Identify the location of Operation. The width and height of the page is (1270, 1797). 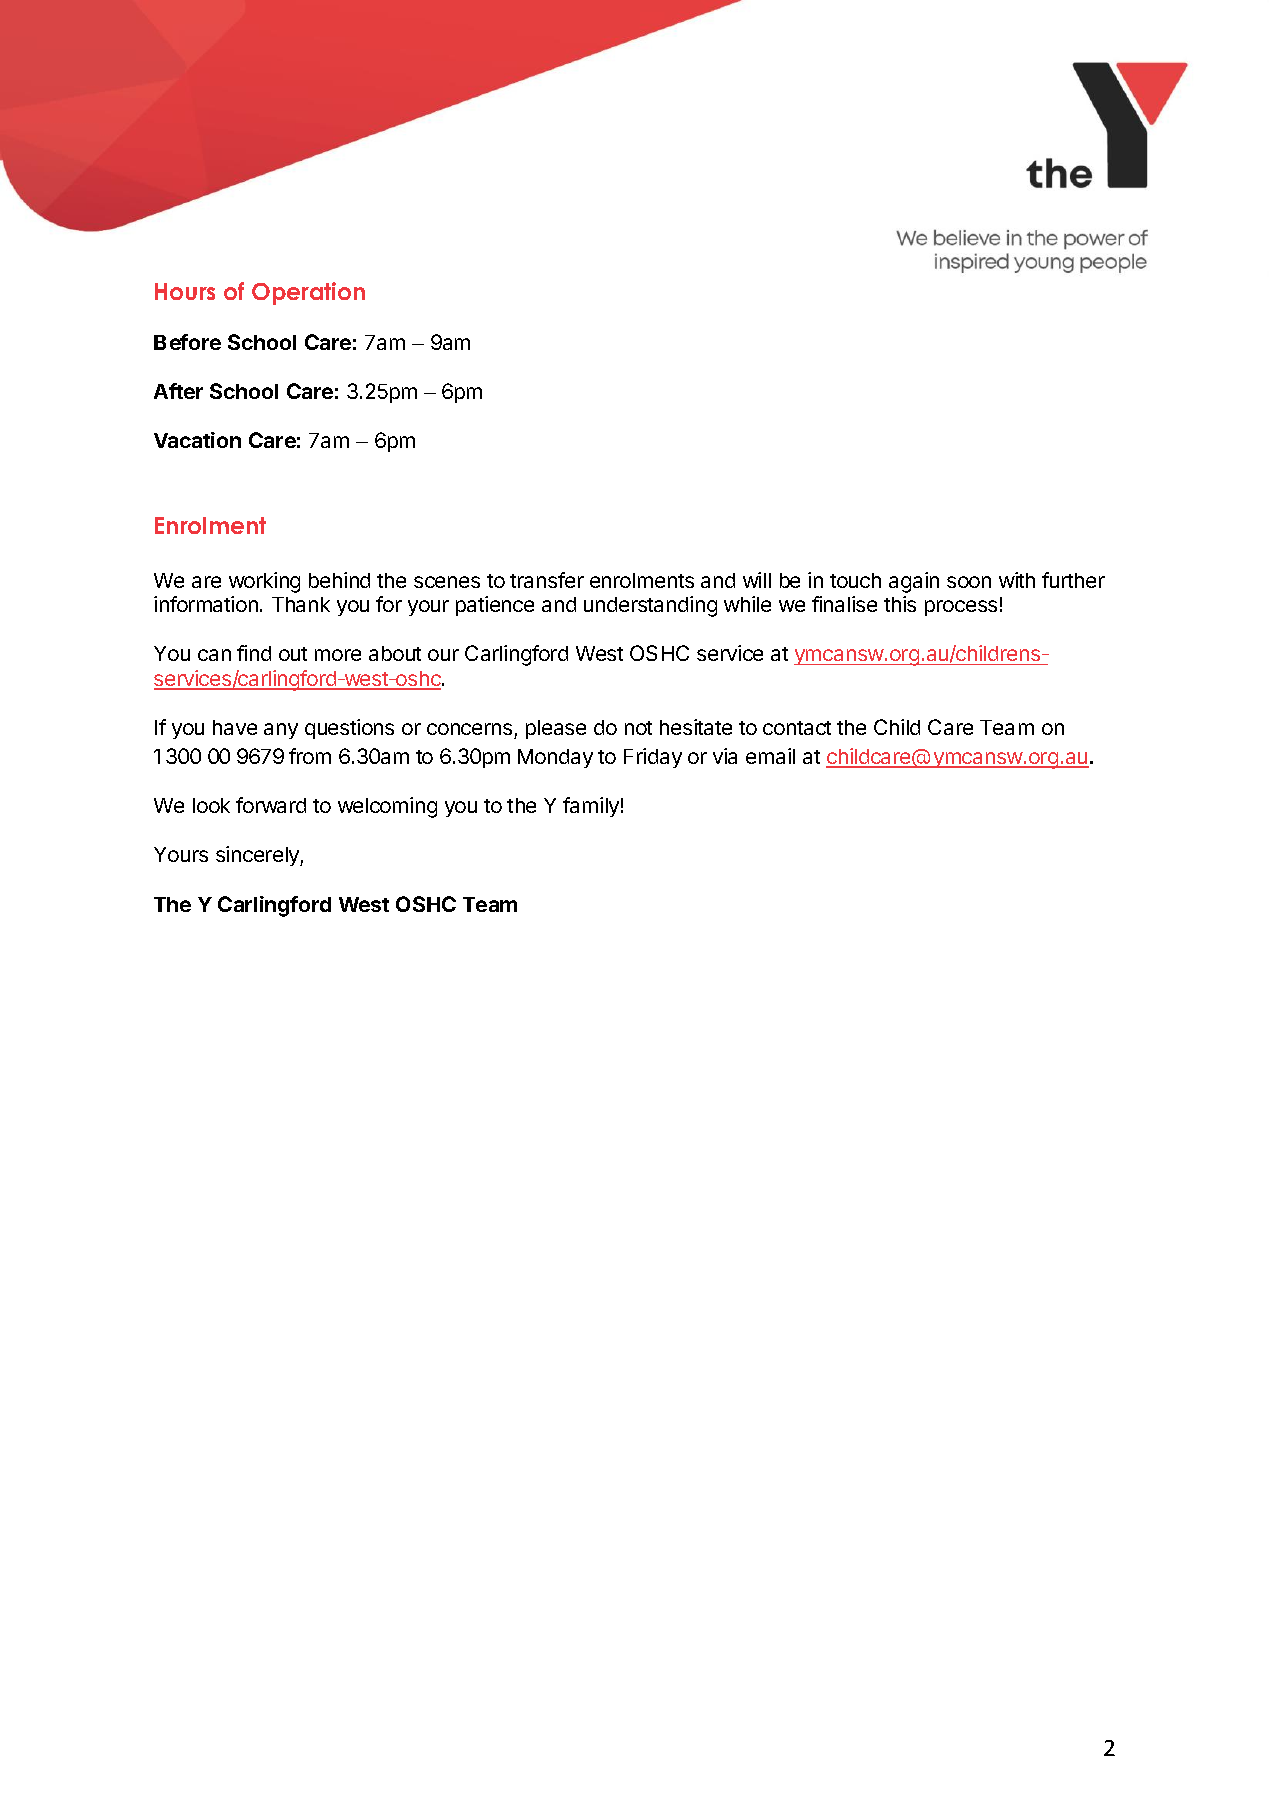
(308, 293).
